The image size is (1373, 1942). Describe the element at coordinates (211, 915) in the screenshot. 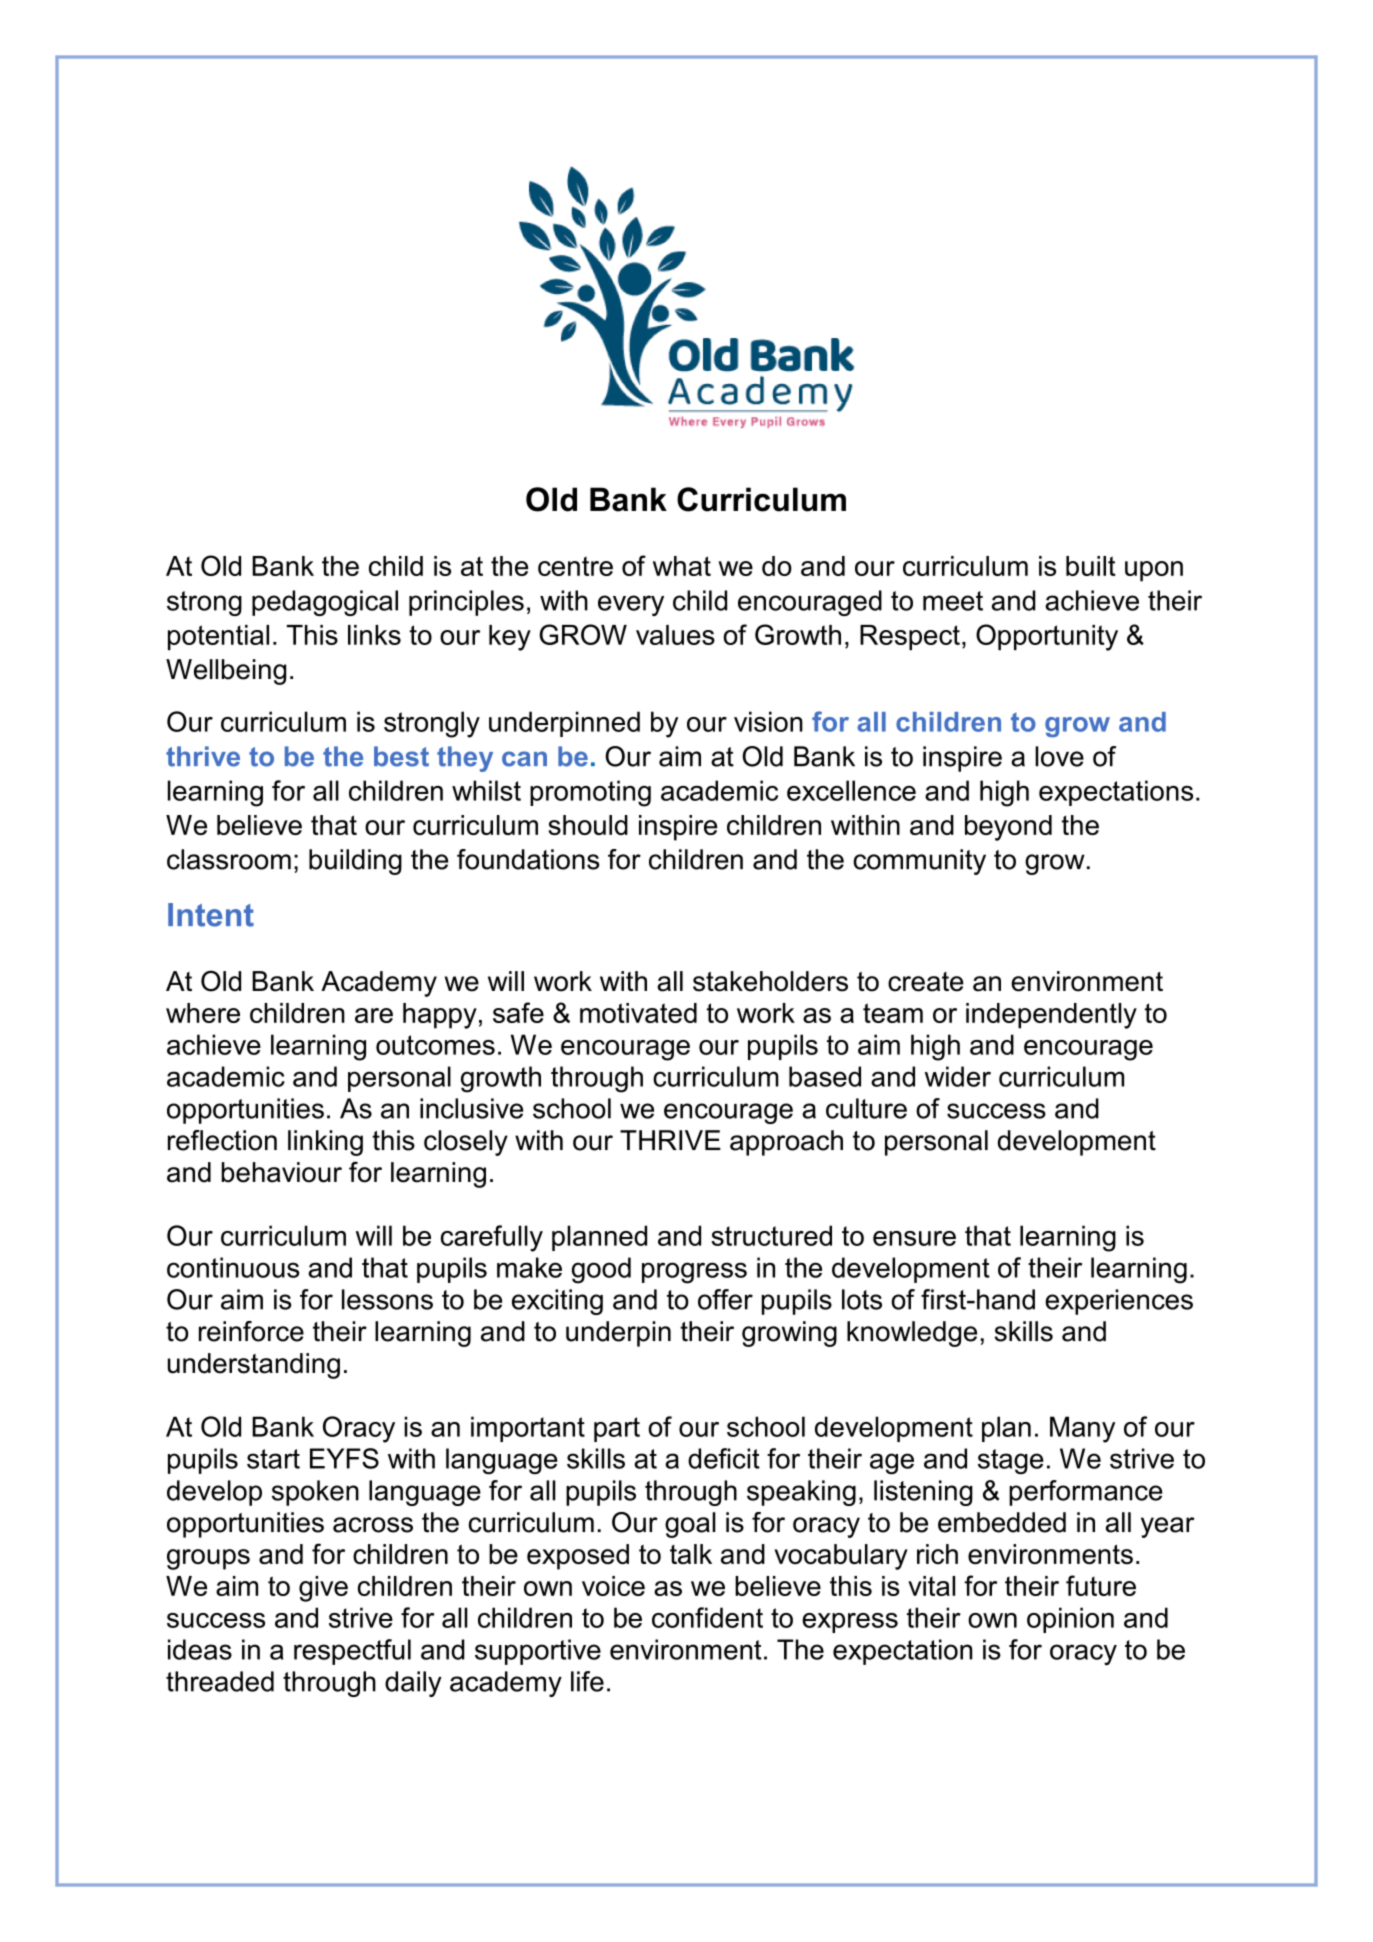

I see `Intent` at that location.
